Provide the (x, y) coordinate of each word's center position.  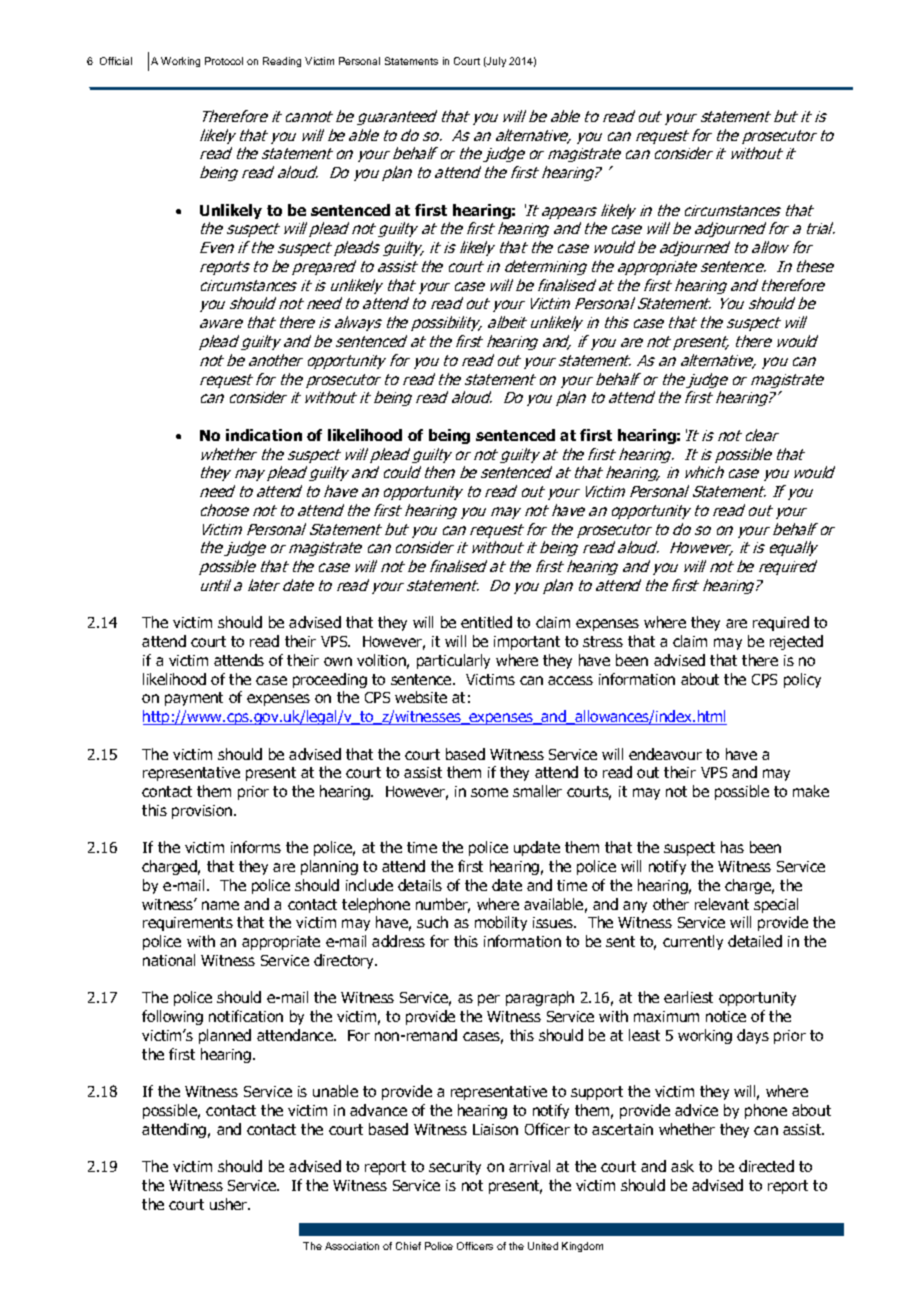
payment (194, 699)
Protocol (224, 61)
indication (264, 435)
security (455, 1168)
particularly (453, 661)
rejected (796, 642)
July (495, 62)
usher (230, 1204)
